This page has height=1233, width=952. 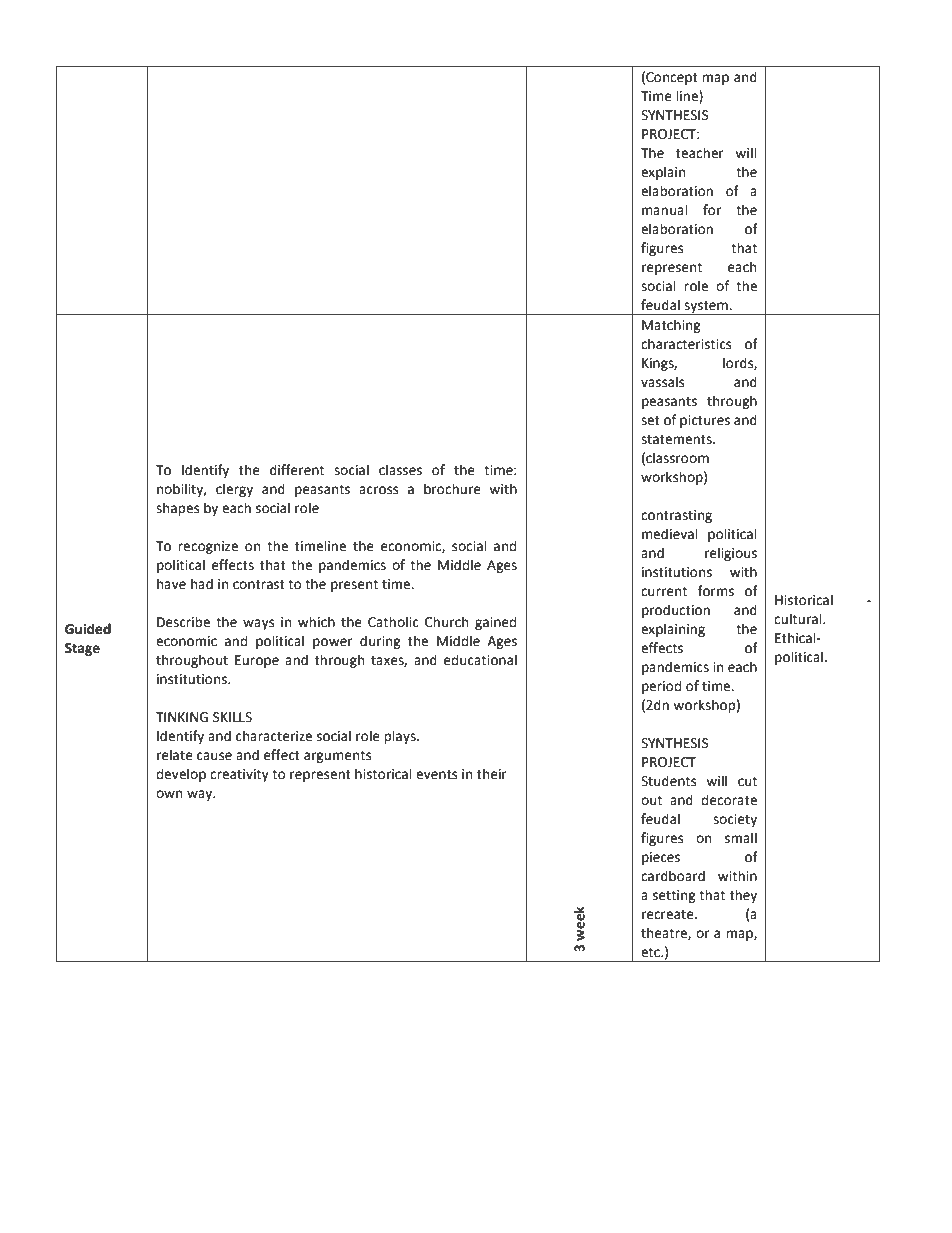 I want to click on etc, so click(x=651, y=953).
